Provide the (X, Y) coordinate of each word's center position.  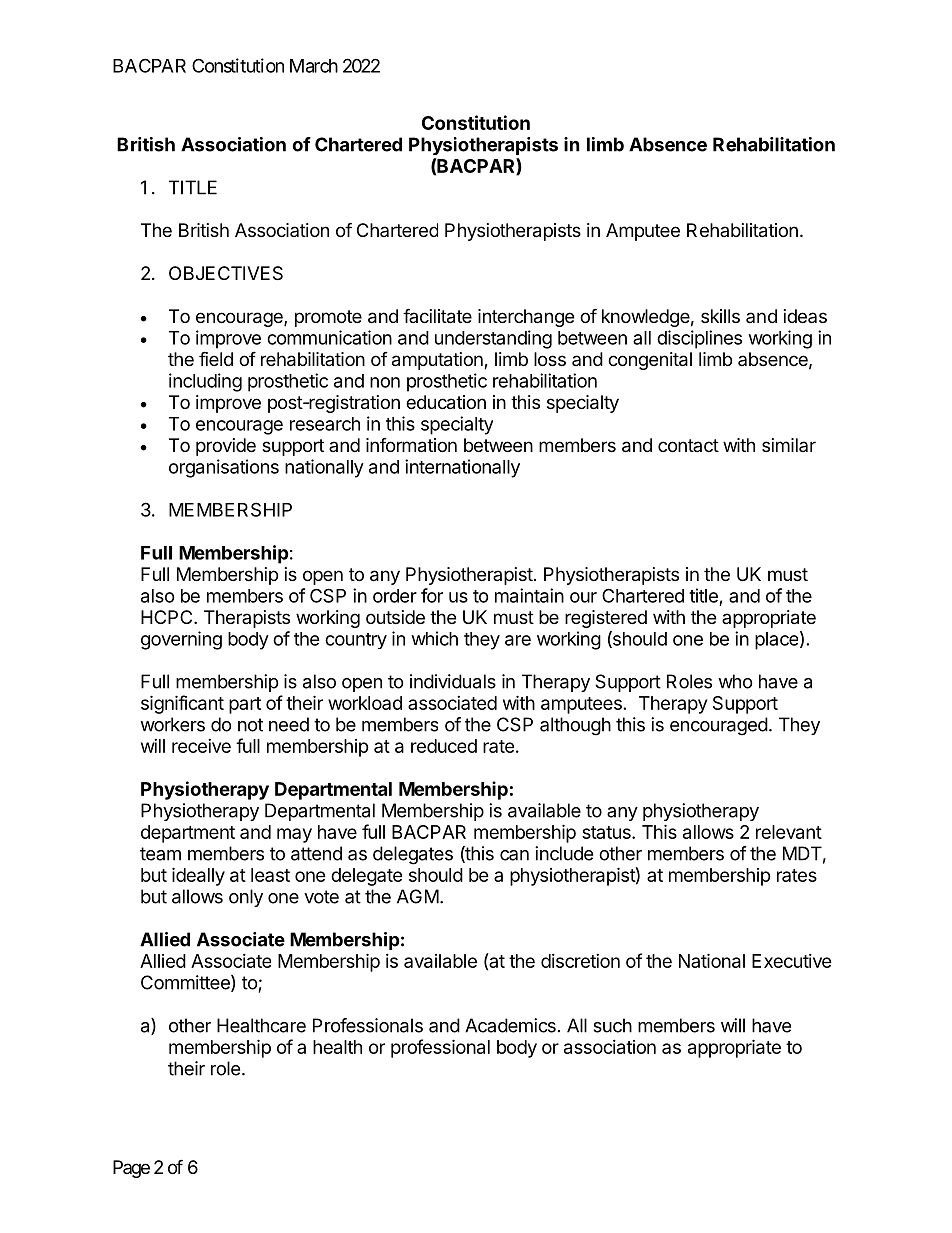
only (246, 898)
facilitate (437, 316)
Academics (510, 1025)
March (314, 66)
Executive (792, 961)
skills (720, 316)
